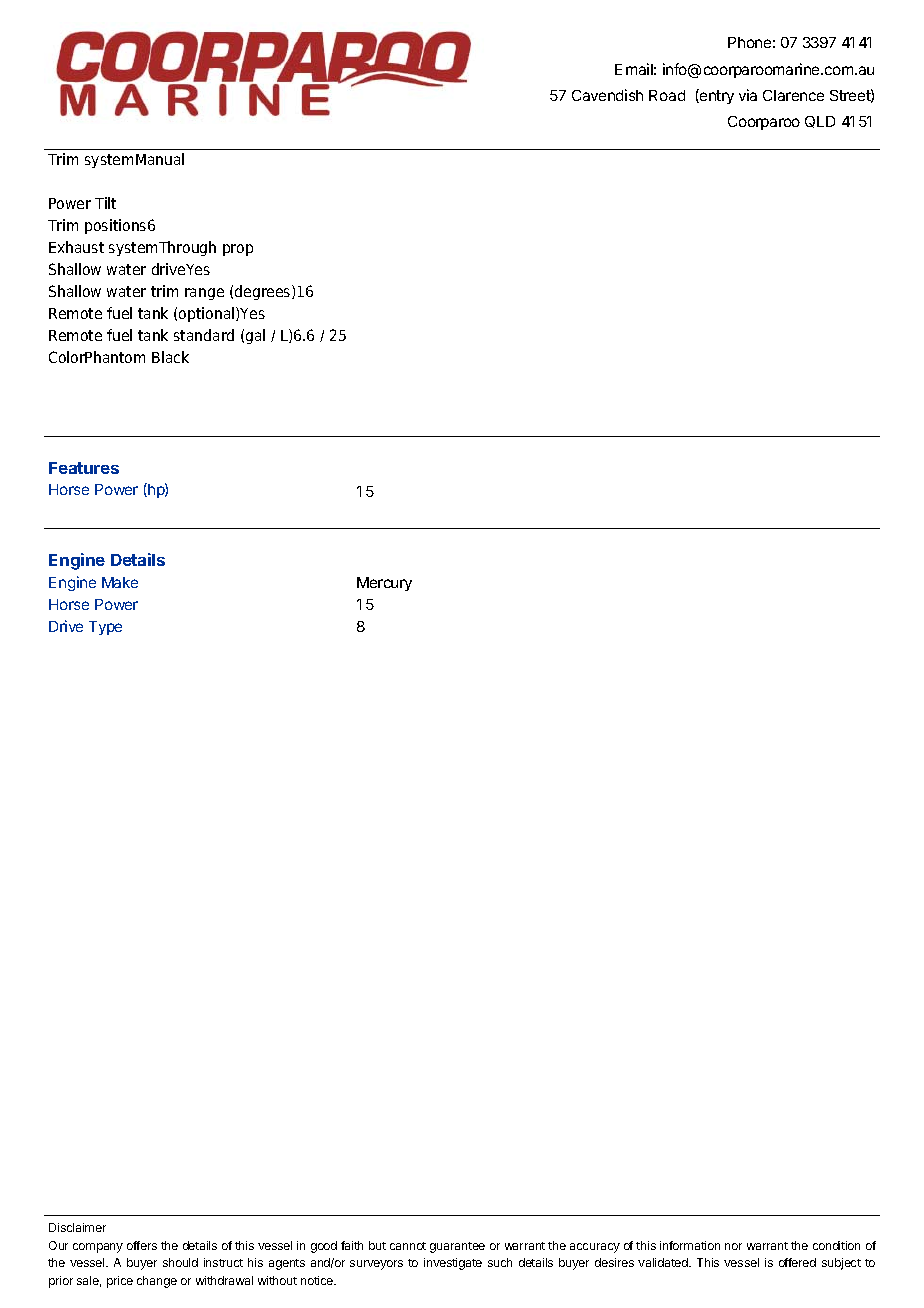 This screenshot has width=924, height=1308. Describe the element at coordinates (797, 1262) in the screenshot. I see `offered` at that location.
